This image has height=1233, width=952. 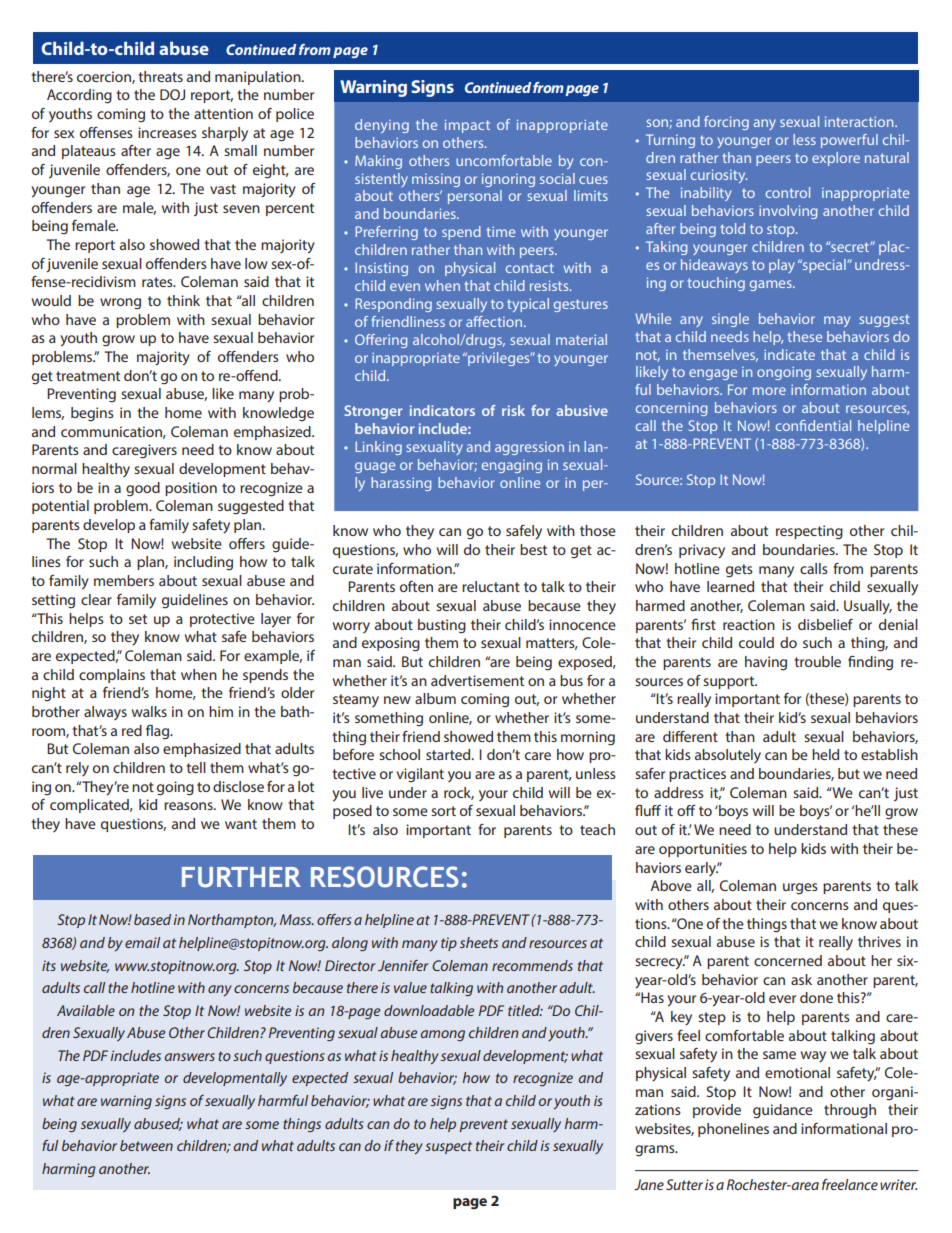 What do you see at coordinates (448, 1147) in the image?
I see `suspect` at bounding box center [448, 1147].
